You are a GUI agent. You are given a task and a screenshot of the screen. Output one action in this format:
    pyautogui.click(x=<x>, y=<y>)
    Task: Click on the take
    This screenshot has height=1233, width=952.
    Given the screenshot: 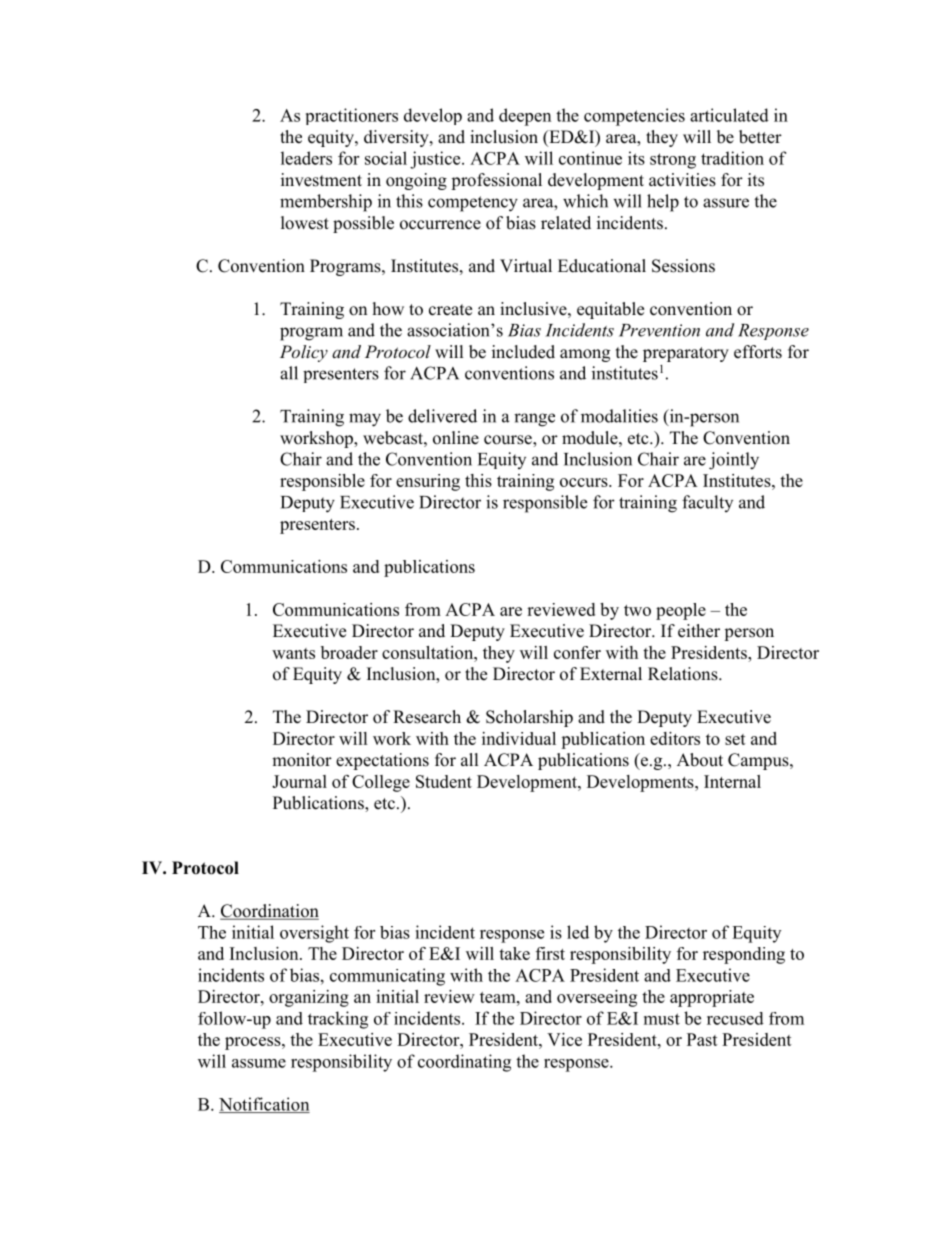 What is the action you would take?
    pyautogui.click(x=514, y=953)
